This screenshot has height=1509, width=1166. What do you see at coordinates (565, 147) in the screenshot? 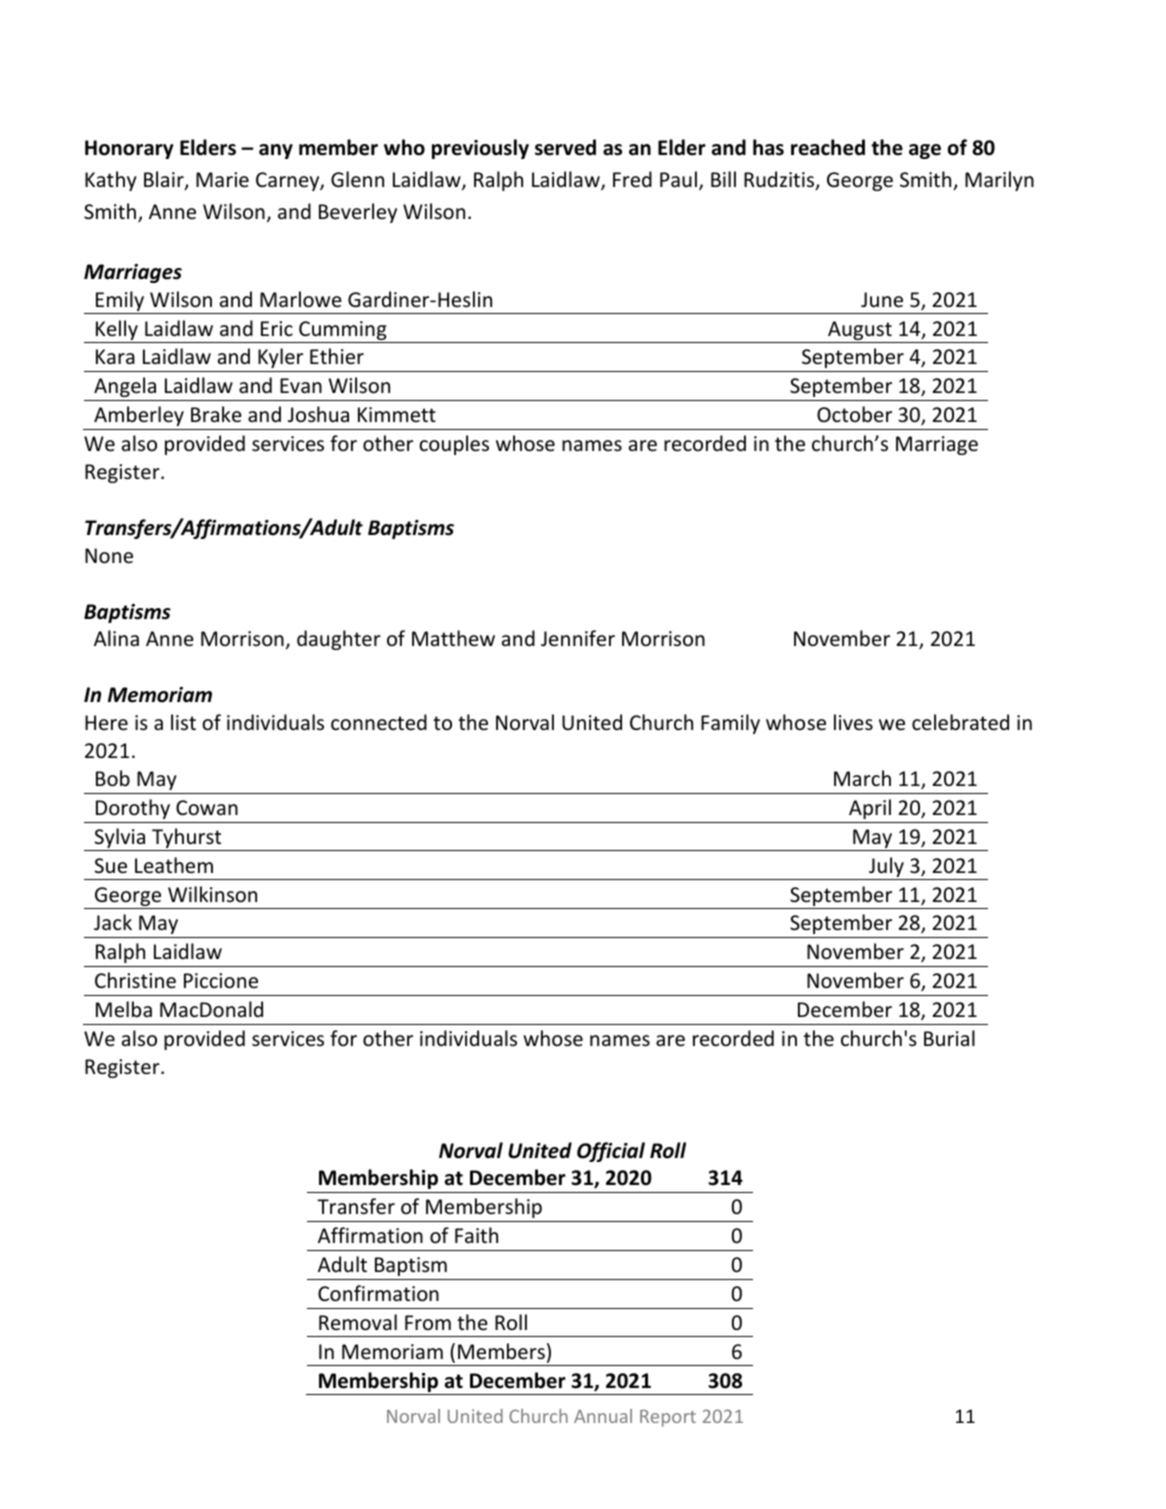
I see `served` at bounding box center [565, 147].
